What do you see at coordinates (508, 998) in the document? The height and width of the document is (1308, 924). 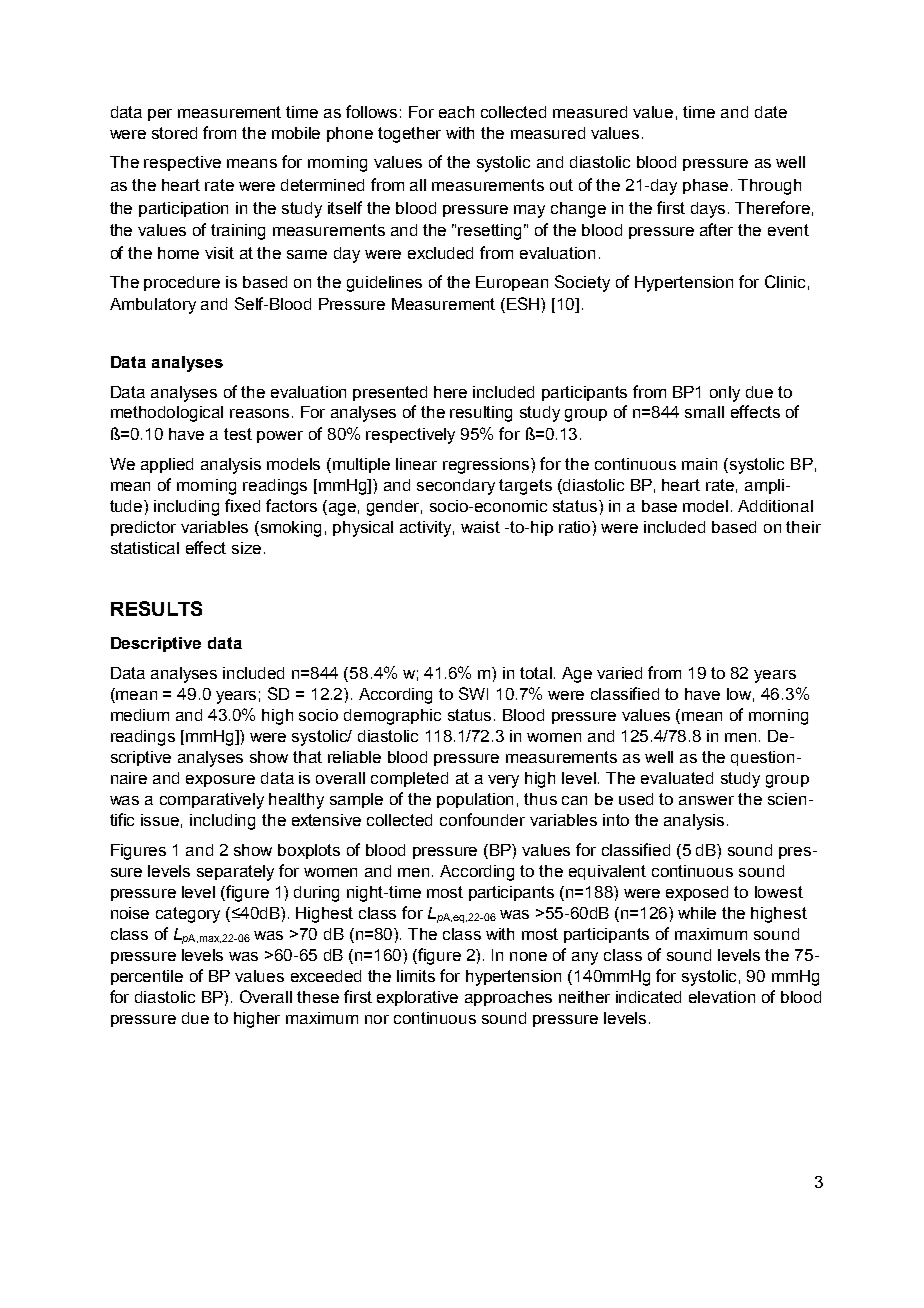 I see `approaches` at bounding box center [508, 998].
